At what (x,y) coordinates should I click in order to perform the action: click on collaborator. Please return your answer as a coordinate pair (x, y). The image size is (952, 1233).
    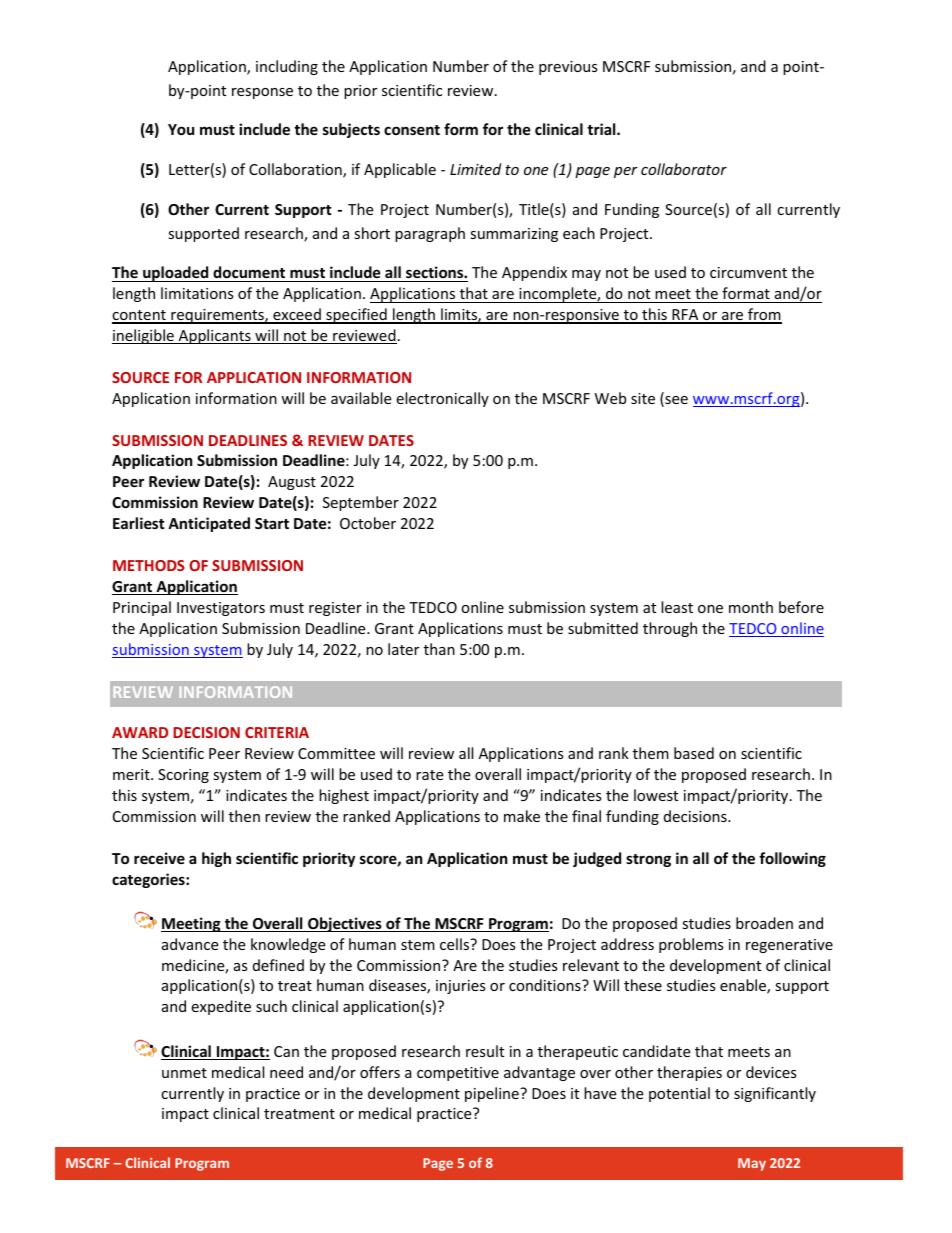
    Looking at the image, I should click on (684, 169).
